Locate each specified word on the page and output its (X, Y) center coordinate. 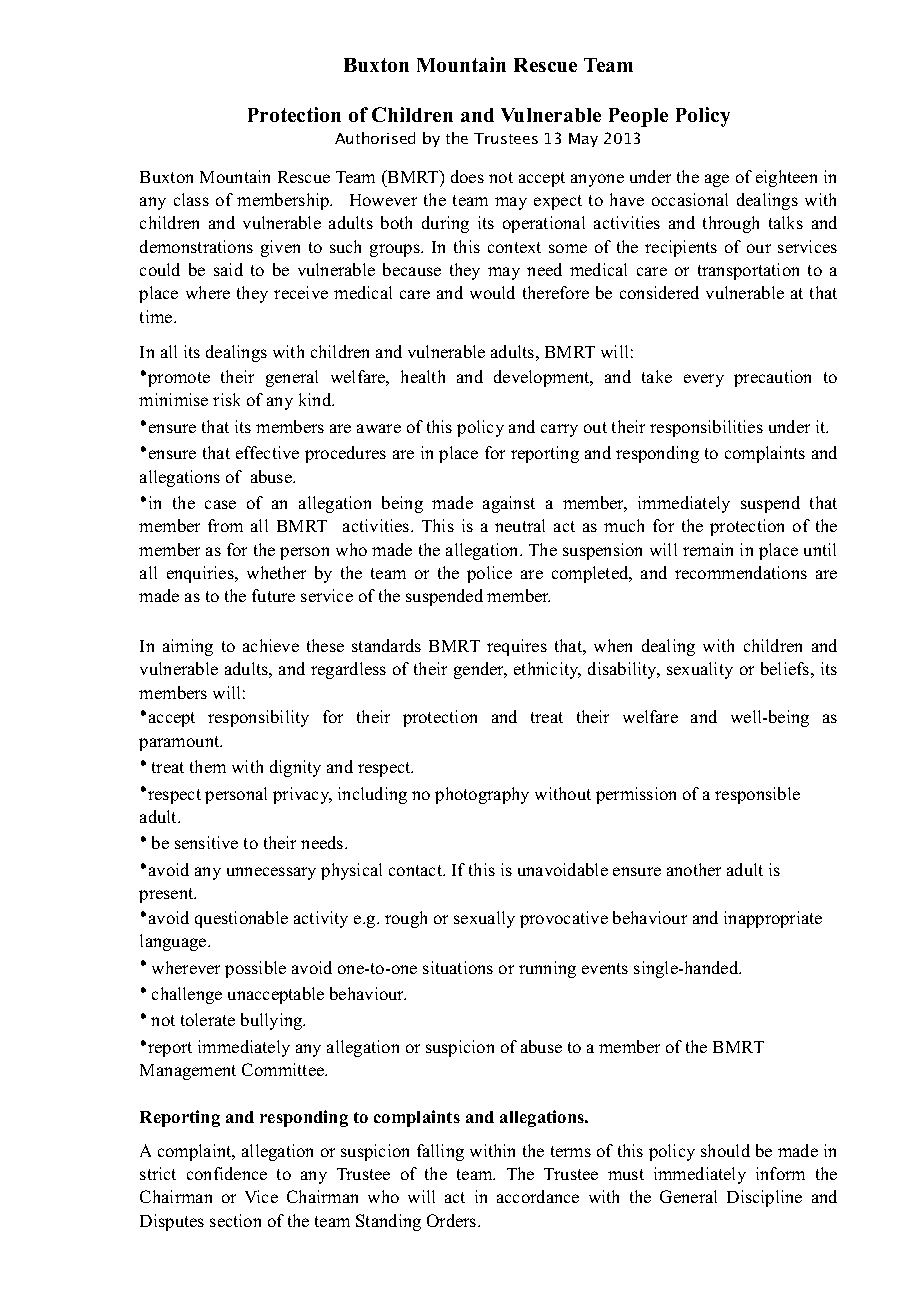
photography (482, 795)
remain (708, 549)
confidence (227, 1173)
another (694, 869)
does (467, 176)
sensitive (206, 842)
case (220, 504)
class (191, 199)
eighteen (786, 178)
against (509, 504)
